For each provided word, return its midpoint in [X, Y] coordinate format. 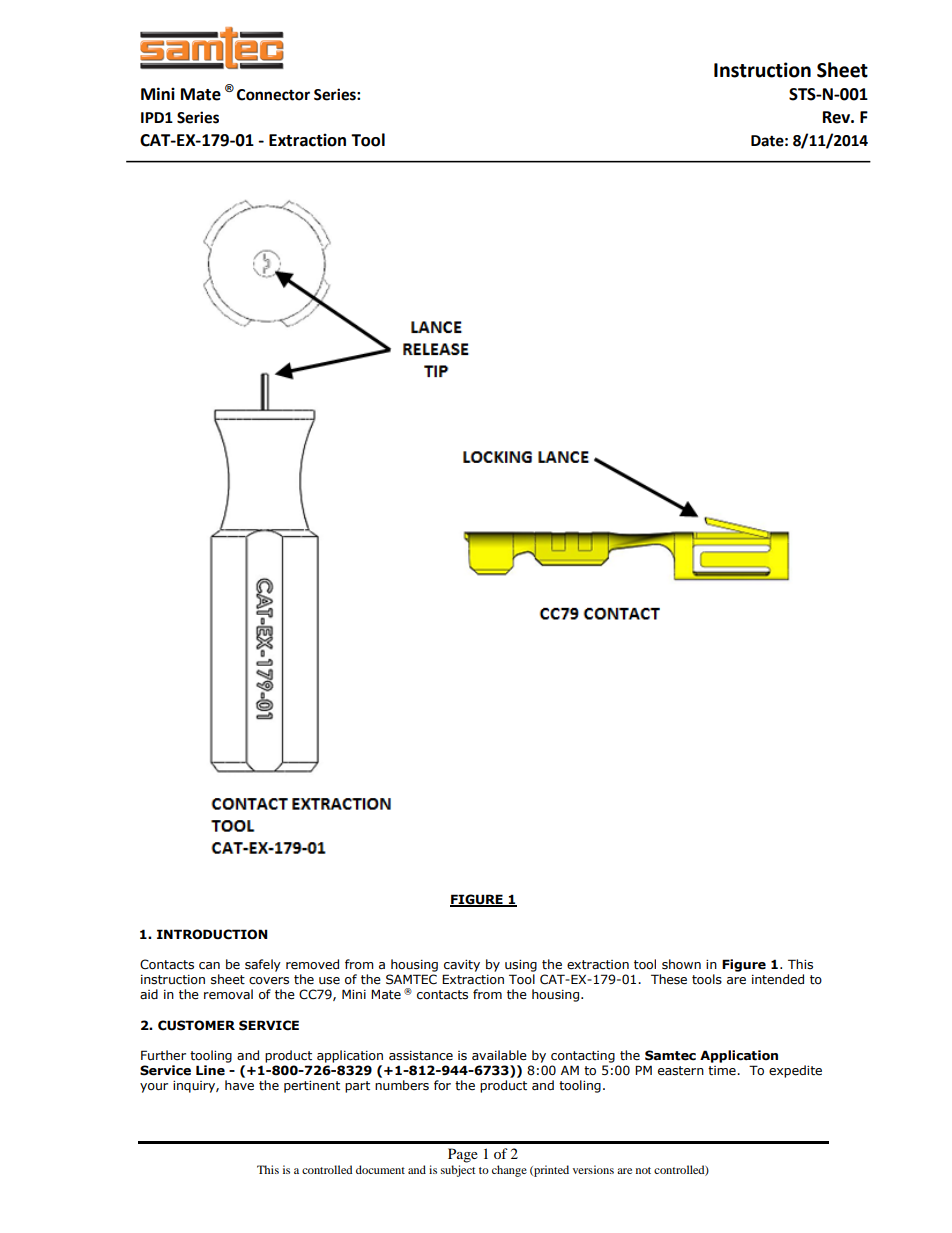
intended [778, 979]
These [669, 979]
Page [463, 1155]
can [209, 966]
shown [681, 964]
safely [263, 965]
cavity [462, 966]
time [723, 1071]
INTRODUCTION [212, 934]
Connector [273, 95]
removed [312, 964]
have [239, 1085]
